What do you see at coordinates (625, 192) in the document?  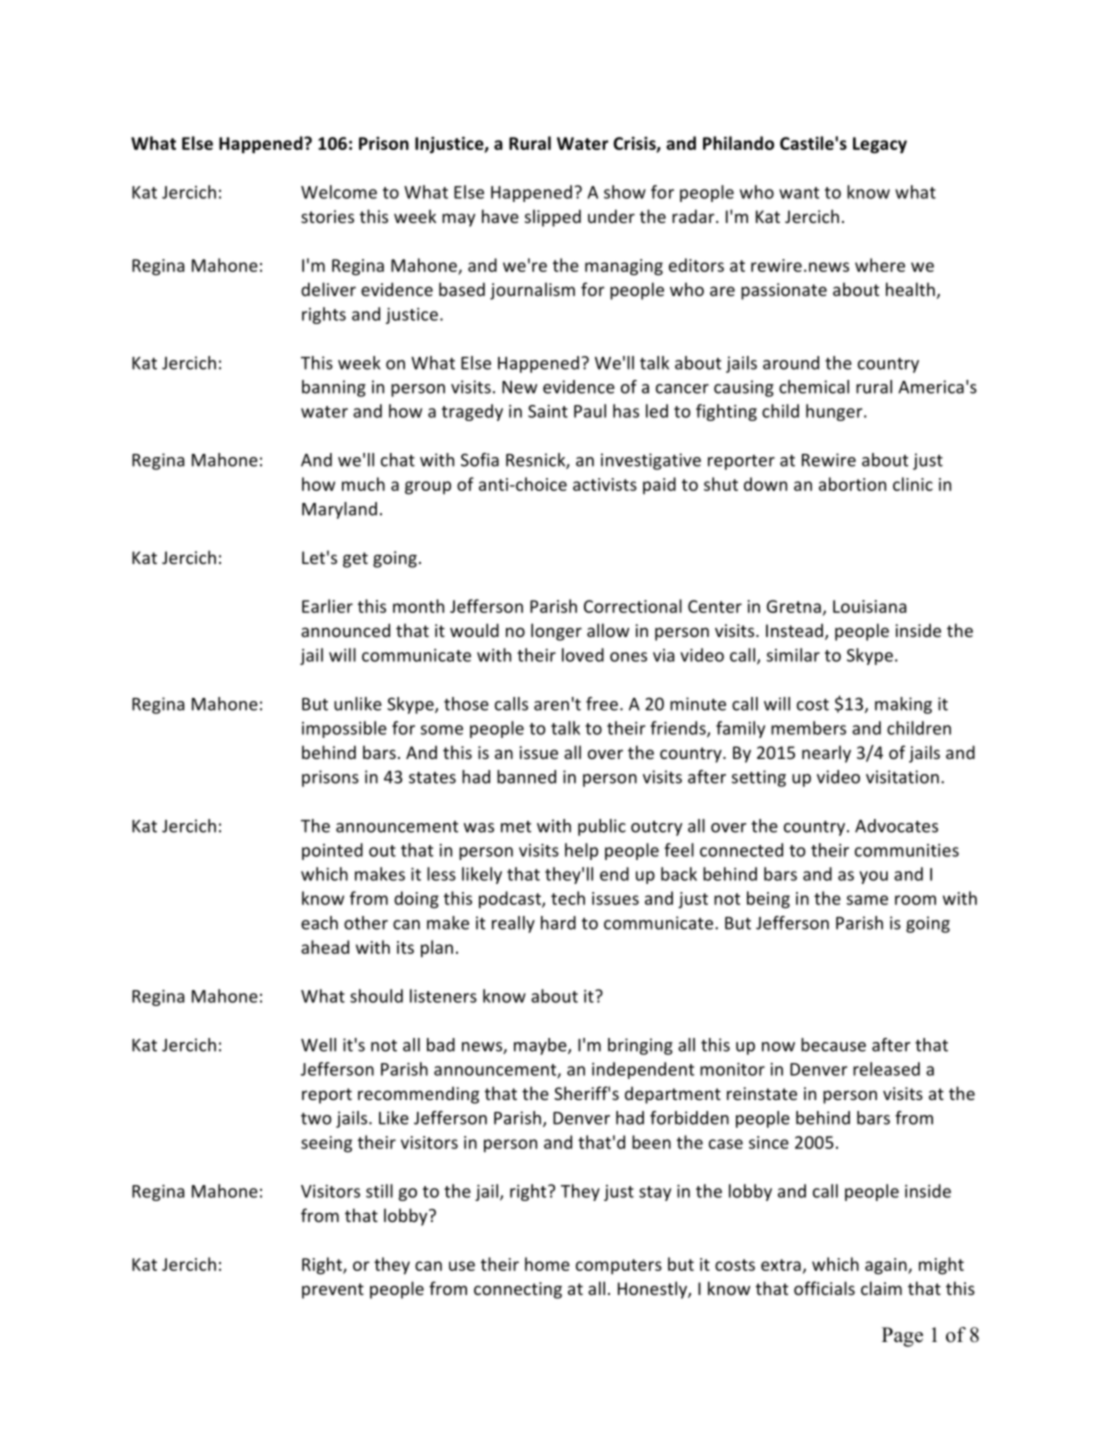 I see `show` at bounding box center [625, 192].
